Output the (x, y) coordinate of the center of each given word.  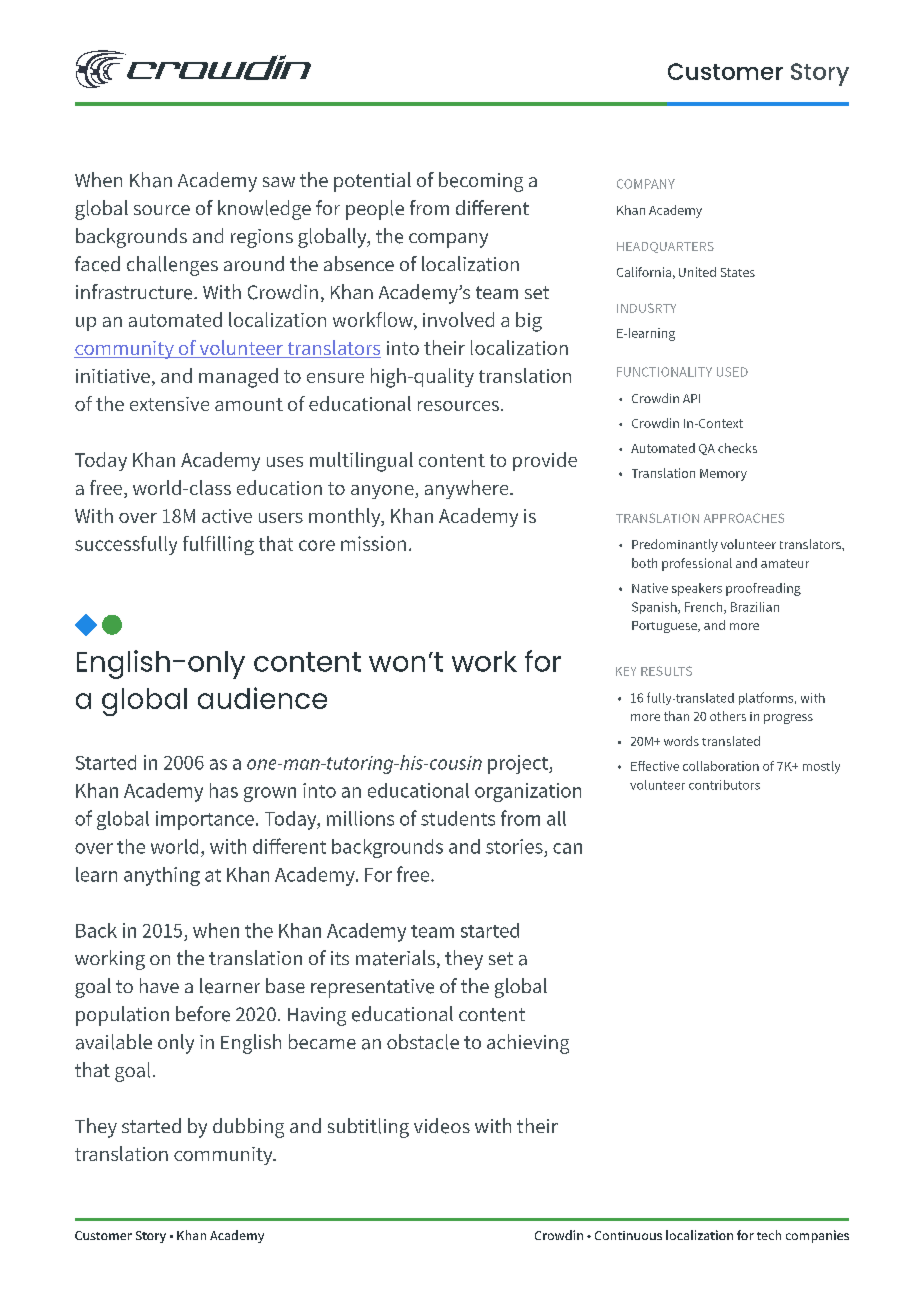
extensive (169, 404)
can (567, 848)
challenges (172, 266)
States (738, 272)
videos (442, 1126)
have (159, 985)
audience (262, 698)
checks (737, 448)
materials (395, 958)
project (519, 764)
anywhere (468, 489)
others (728, 716)
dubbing (248, 1128)
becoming (481, 182)
